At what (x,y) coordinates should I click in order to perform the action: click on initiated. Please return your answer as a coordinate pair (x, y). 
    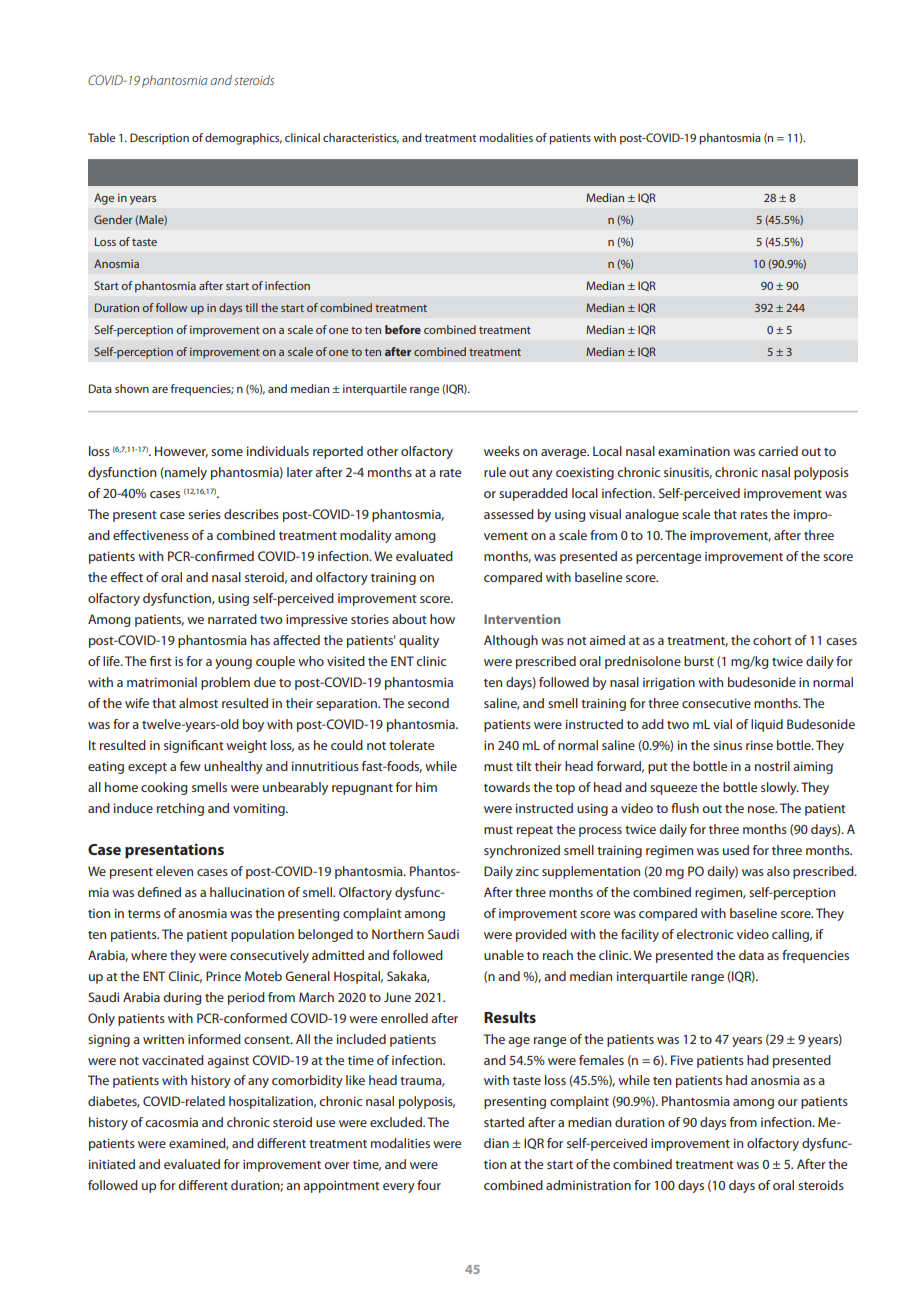
    Looking at the image, I should click on (112, 1164).
